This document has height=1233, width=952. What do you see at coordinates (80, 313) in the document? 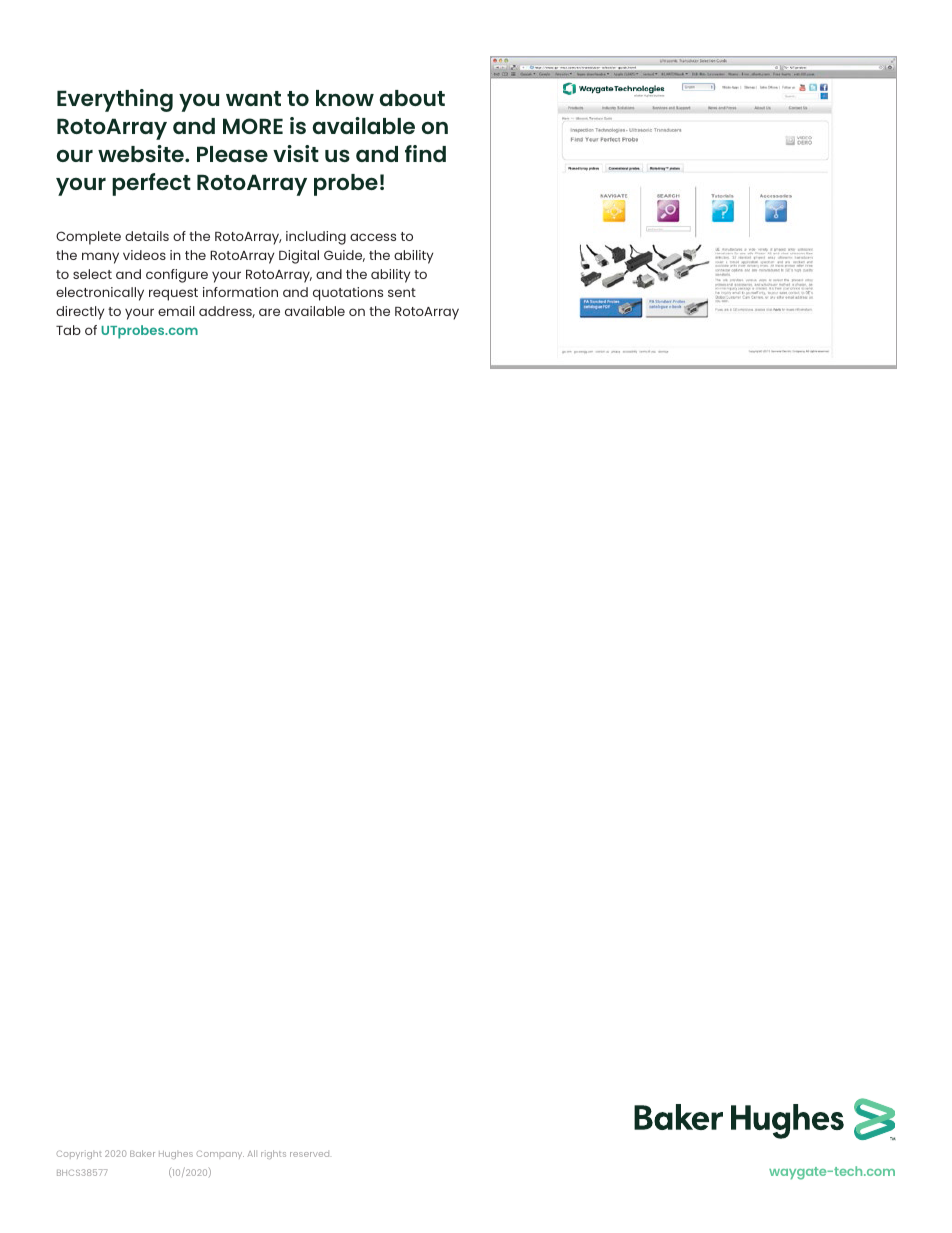
I see `directly` at bounding box center [80, 313].
